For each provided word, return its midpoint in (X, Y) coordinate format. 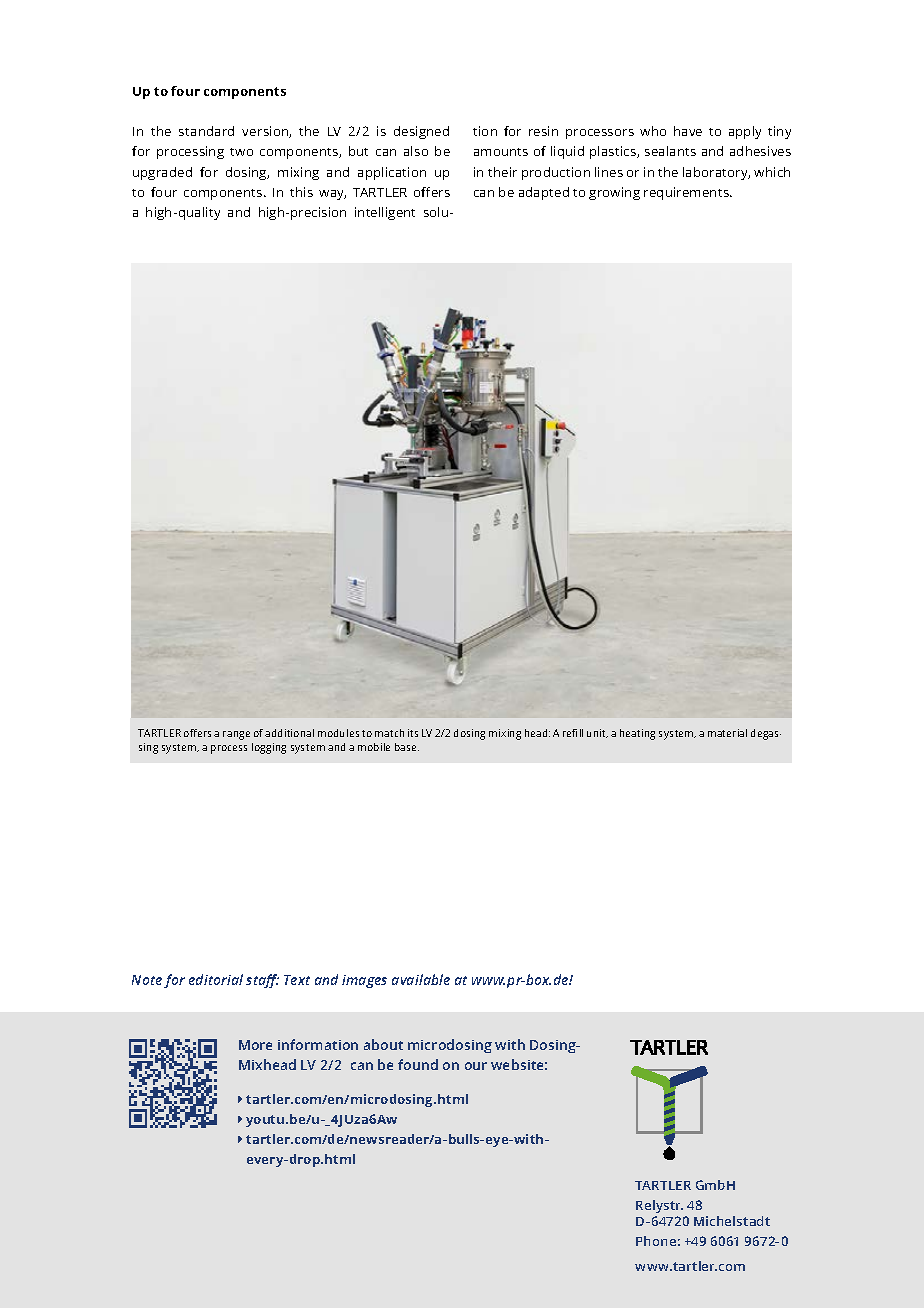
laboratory (716, 173)
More (255, 1045)
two (241, 152)
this (301, 192)
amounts (501, 152)
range (236, 735)
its (413, 733)
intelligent (385, 213)
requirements (688, 193)
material (727, 733)
